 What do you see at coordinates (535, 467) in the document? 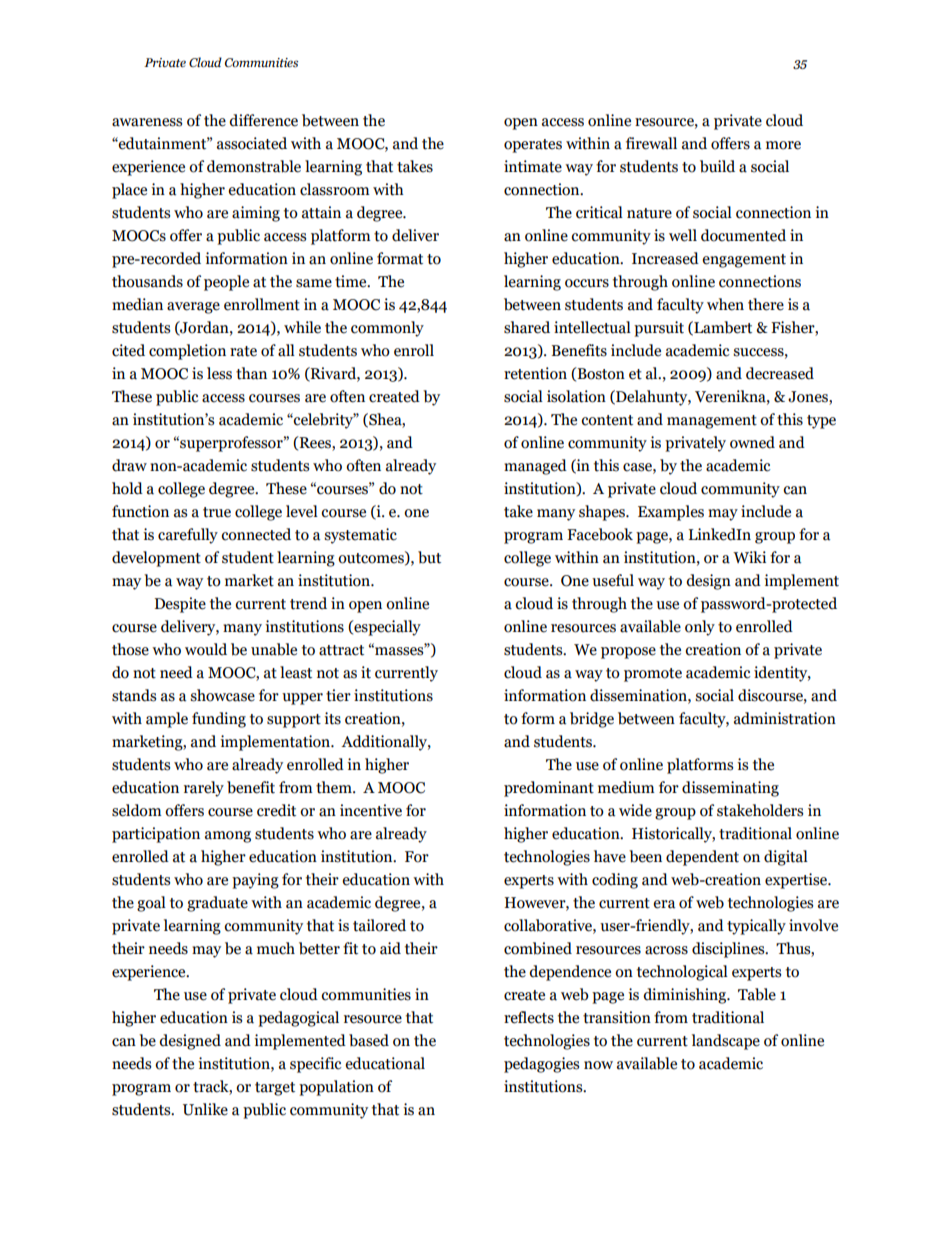
I see `managed` at bounding box center [535, 467].
